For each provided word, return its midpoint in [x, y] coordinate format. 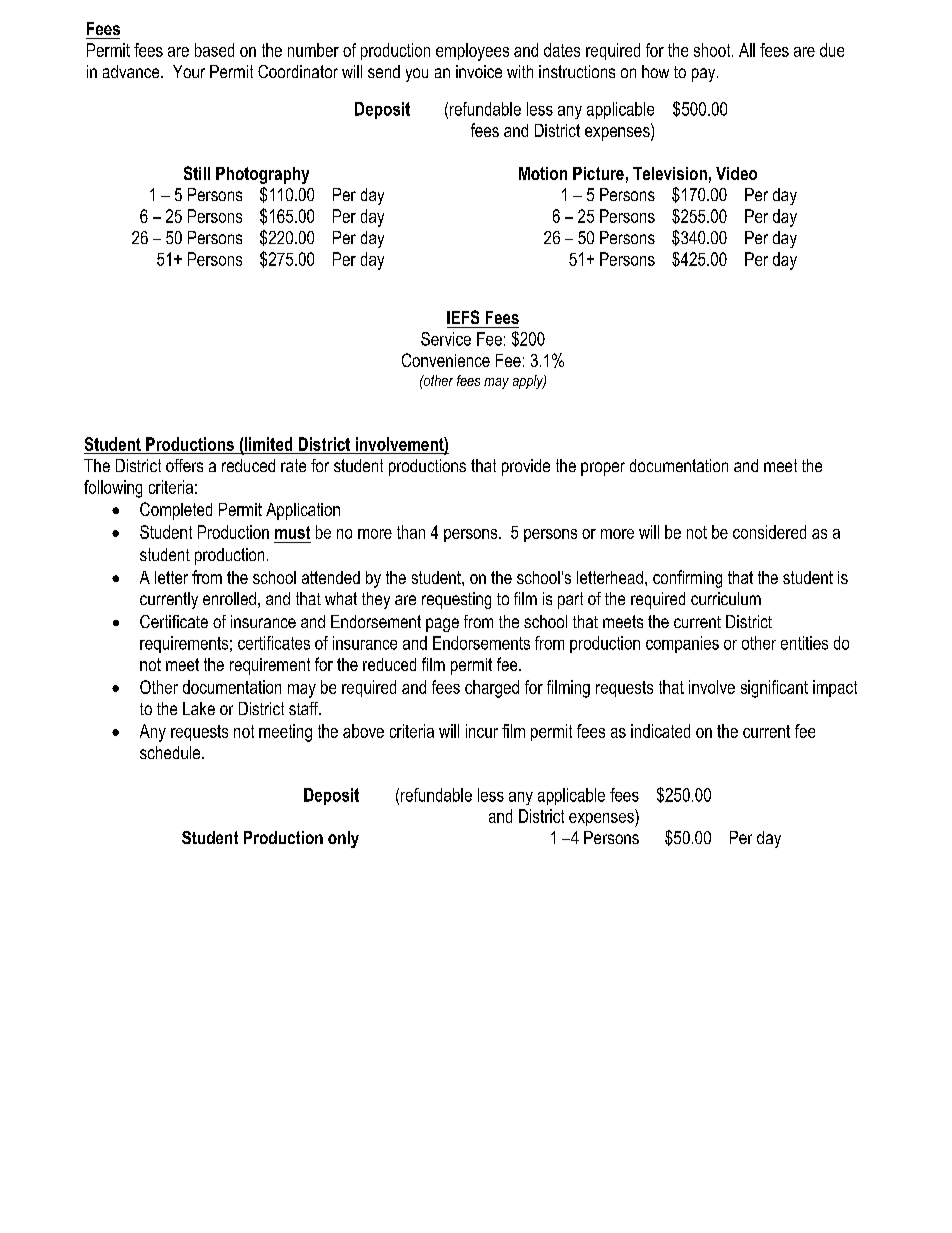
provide [526, 467]
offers [184, 465]
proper [603, 469]
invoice [479, 71]
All [747, 50]
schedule [171, 752]
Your [189, 71]
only [343, 839]
